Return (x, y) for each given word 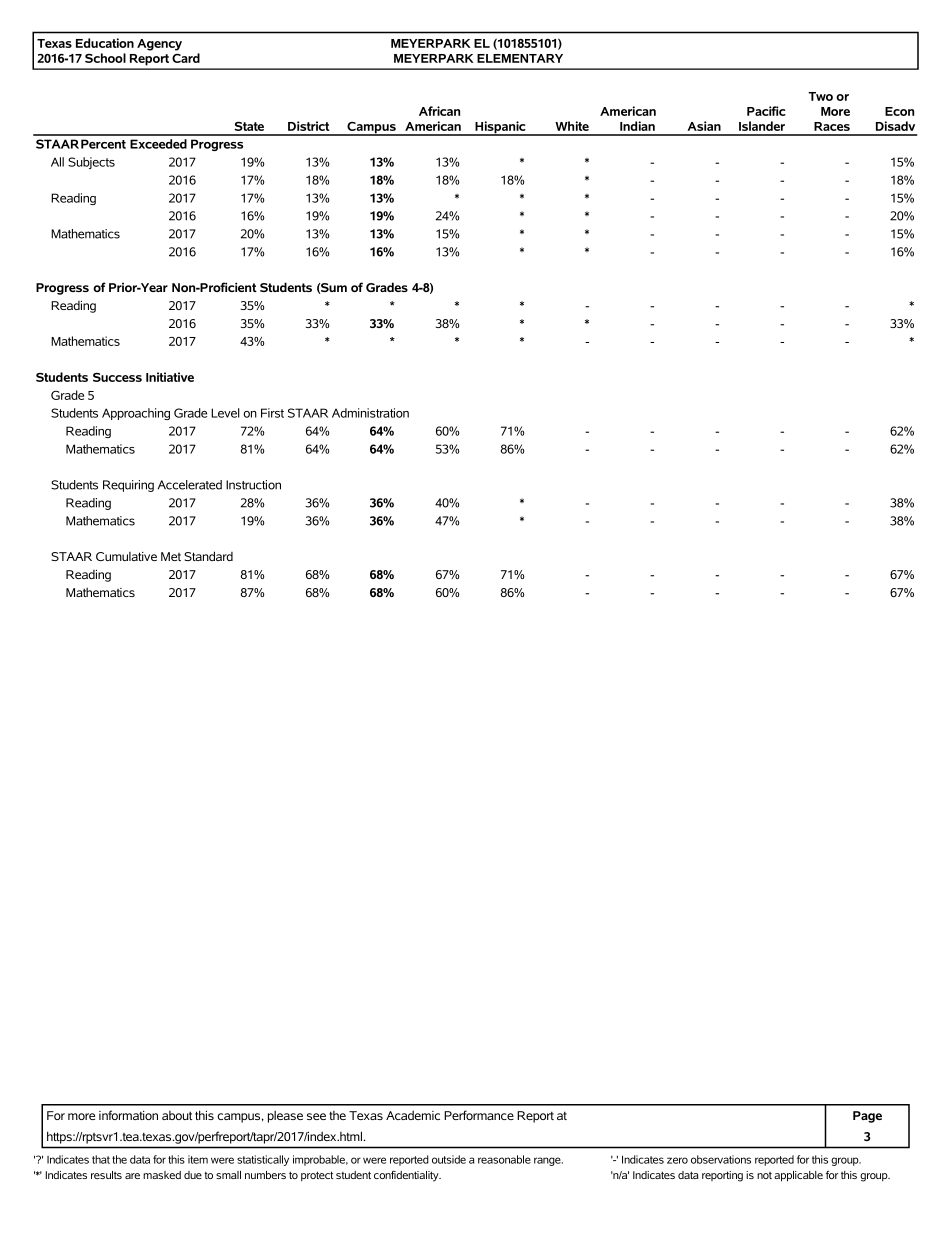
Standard (208, 556)
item (198, 1159)
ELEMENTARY (520, 58)
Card (186, 58)
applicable (798, 1176)
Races (832, 126)
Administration (370, 413)
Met (171, 556)
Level (225, 413)
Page (867, 1117)
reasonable (504, 1159)
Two (820, 96)
